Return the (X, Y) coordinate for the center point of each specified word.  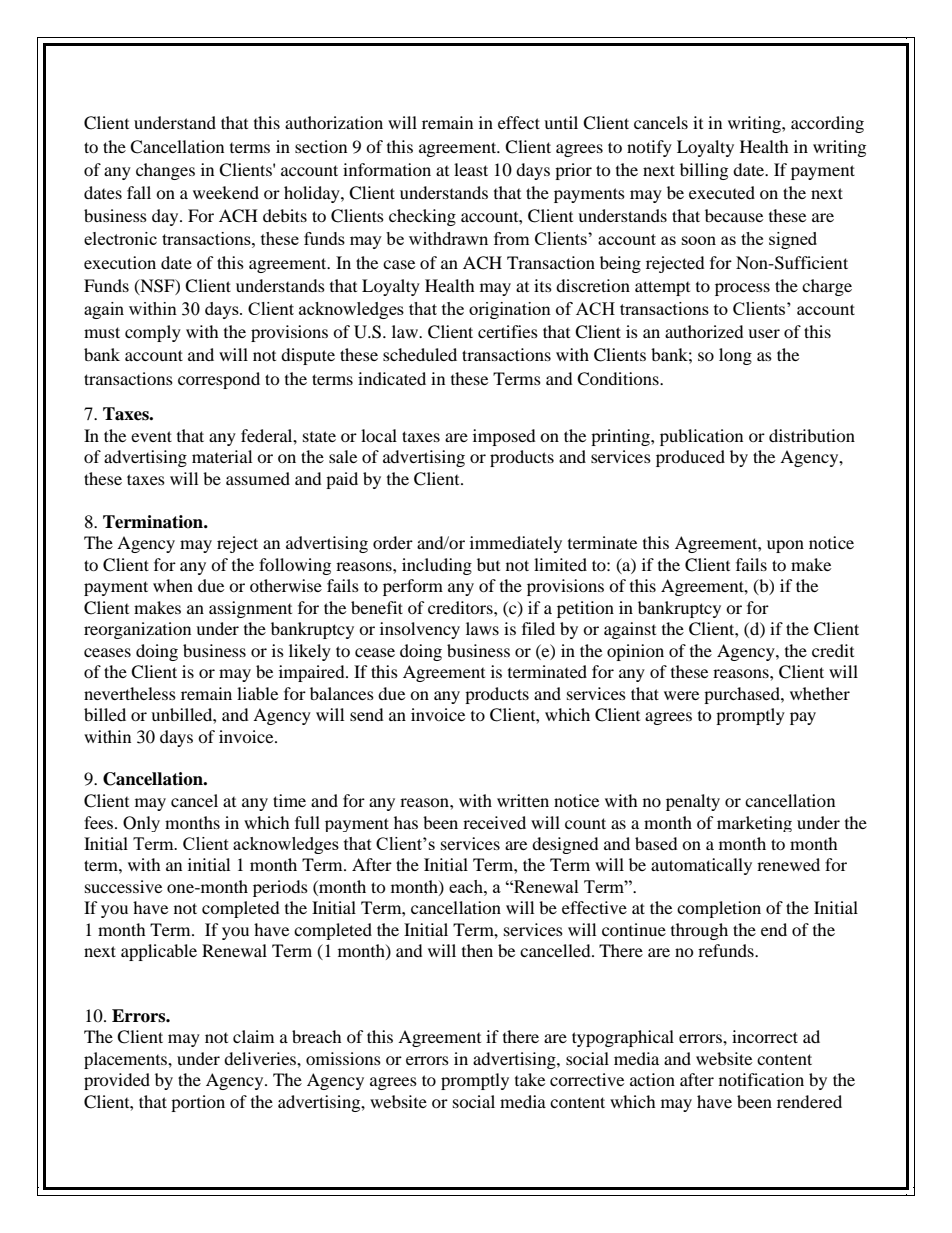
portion (198, 1103)
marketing (754, 824)
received (494, 822)
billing (704, 171)
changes (165, 171)
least (471, 169)
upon (785, 546)
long (735, 356)
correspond (219, 380)
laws (482, 628)
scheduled (420, 354)
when (173, 585)
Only (141, 824)
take (530, 1079)
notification (761, 1079)
